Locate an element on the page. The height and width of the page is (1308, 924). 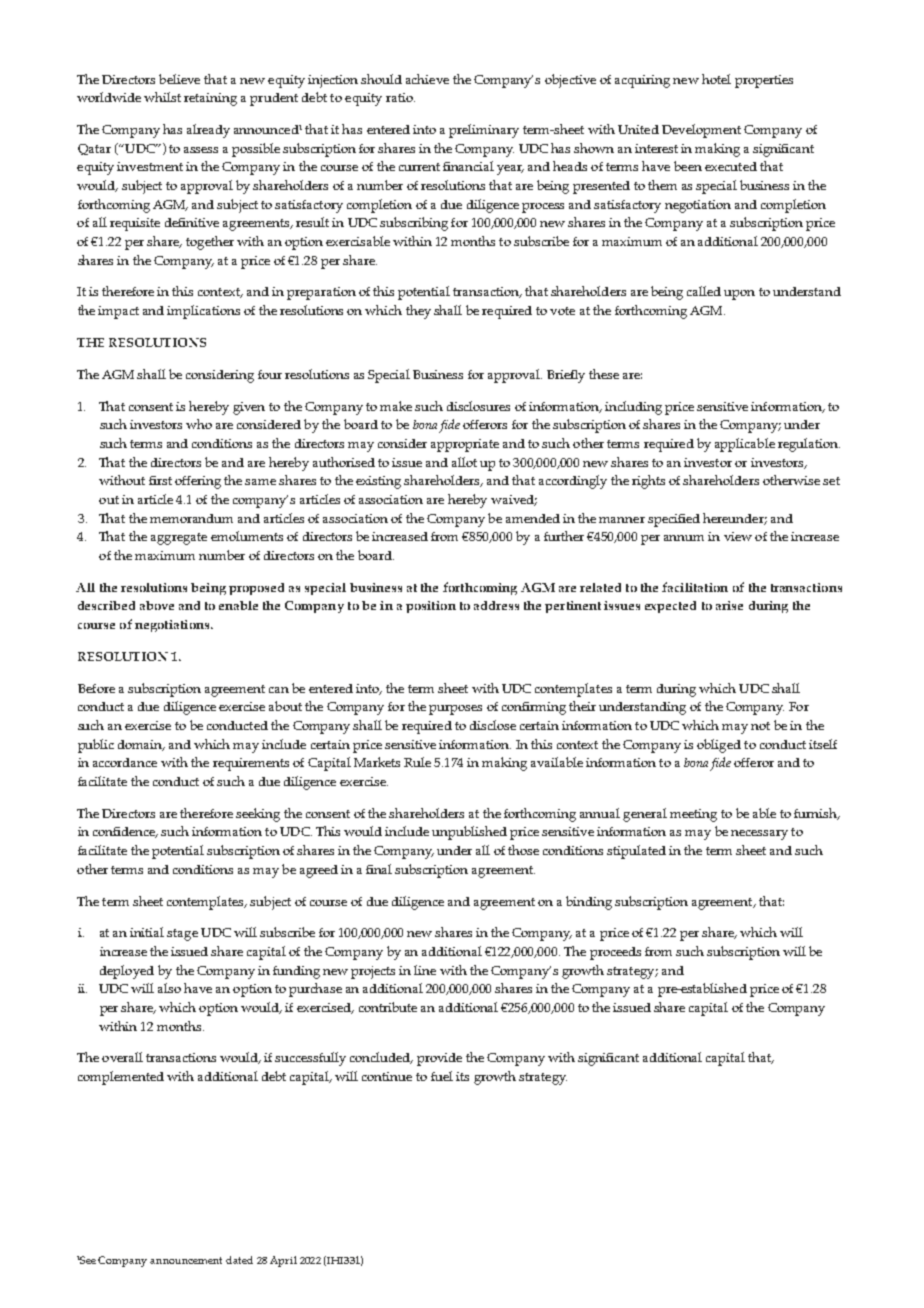
unpublished is located at coordinates (469, 833).
